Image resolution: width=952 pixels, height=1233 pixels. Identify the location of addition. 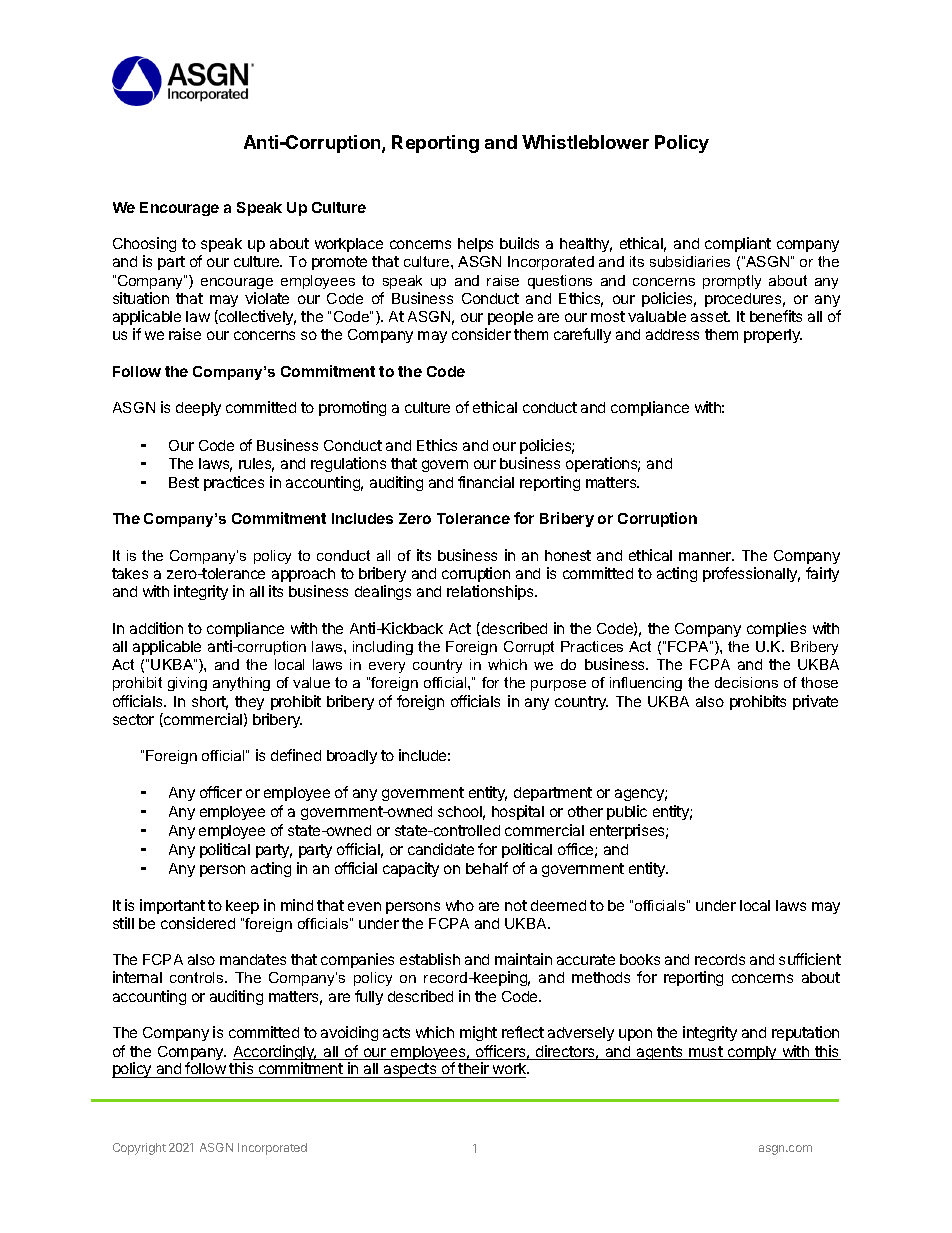
(156, 628).
